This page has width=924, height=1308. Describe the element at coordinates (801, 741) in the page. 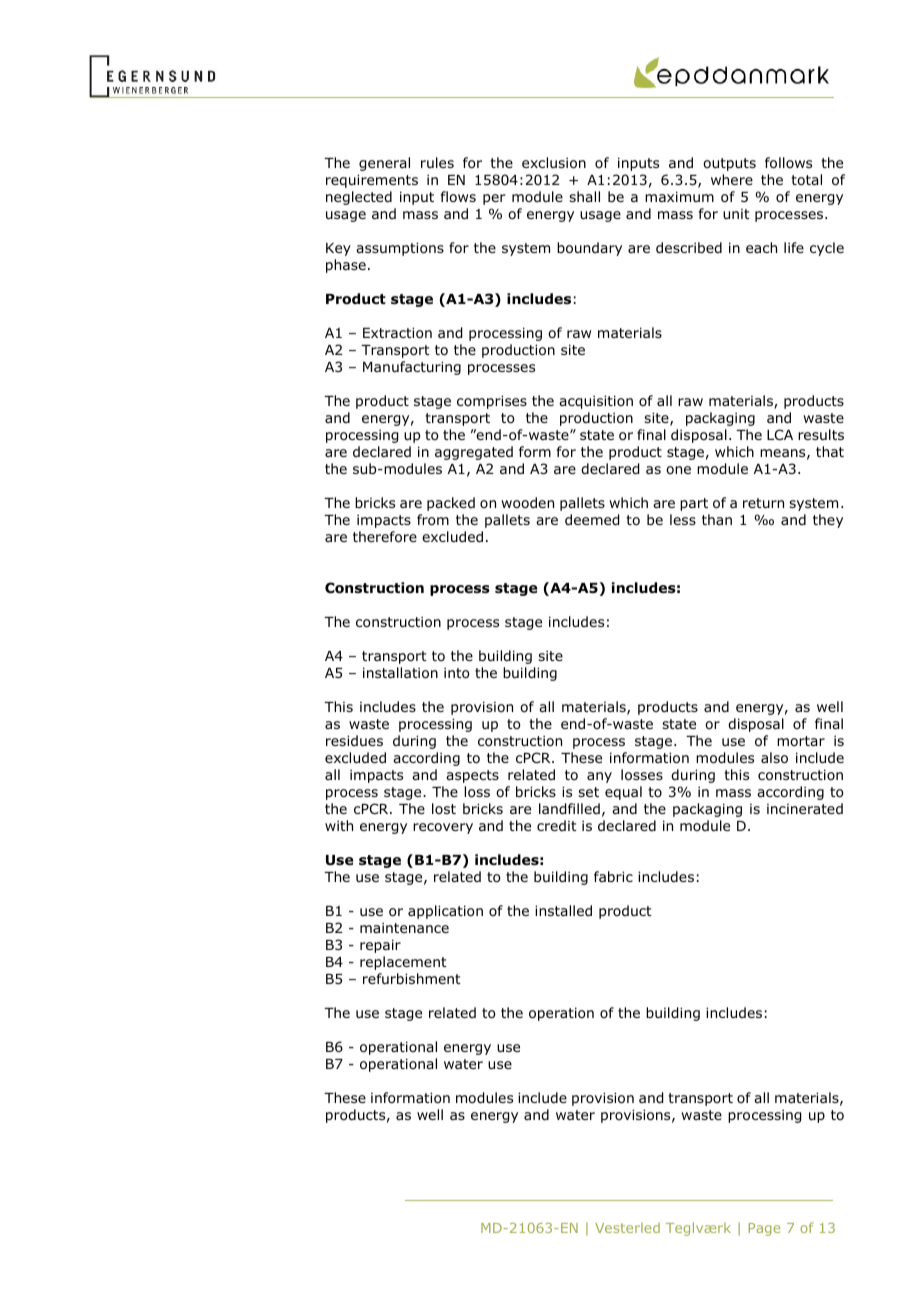

I see `mortar` at that location.
